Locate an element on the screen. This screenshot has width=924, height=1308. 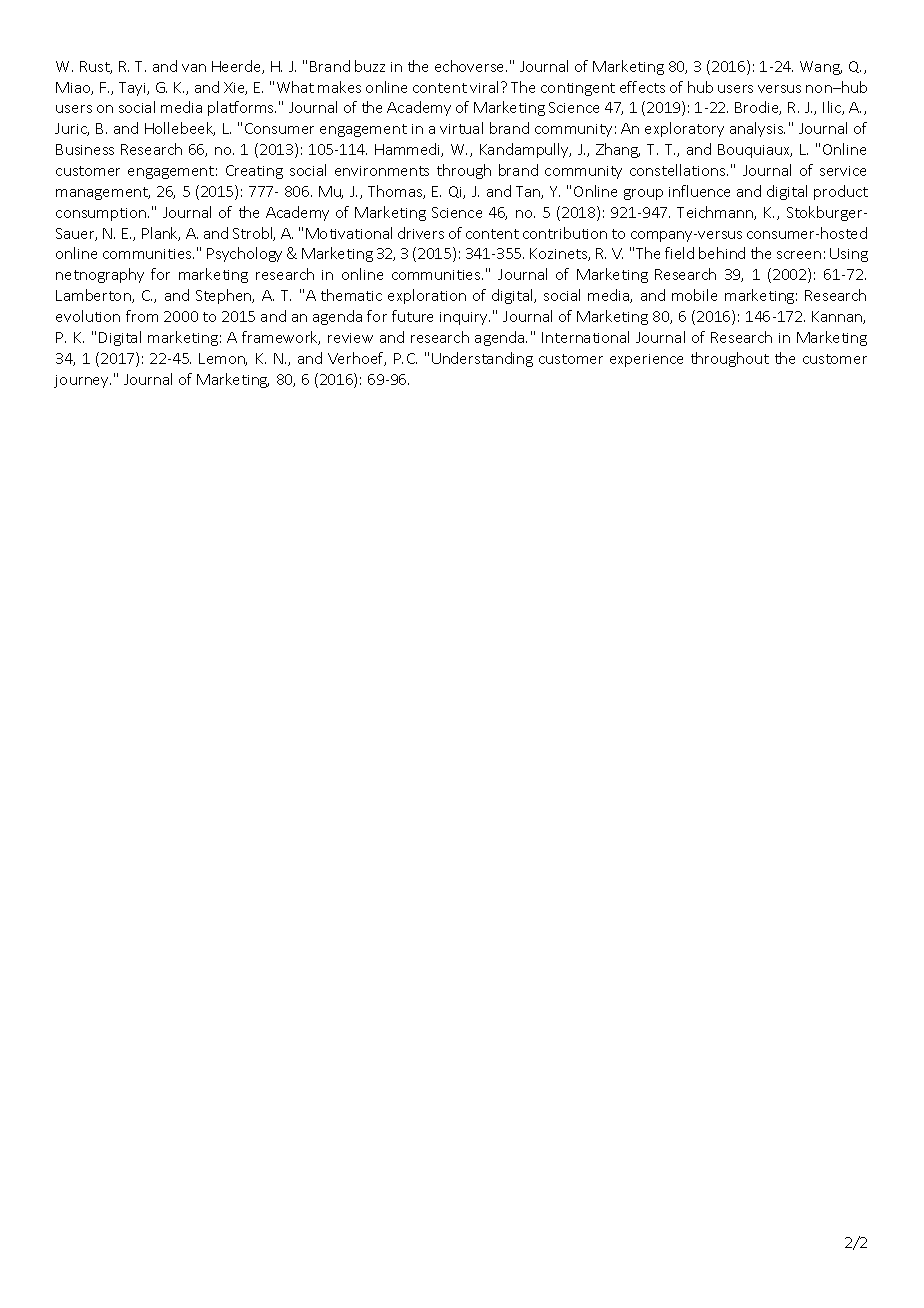
viral is located at coordinates (484, 87).
